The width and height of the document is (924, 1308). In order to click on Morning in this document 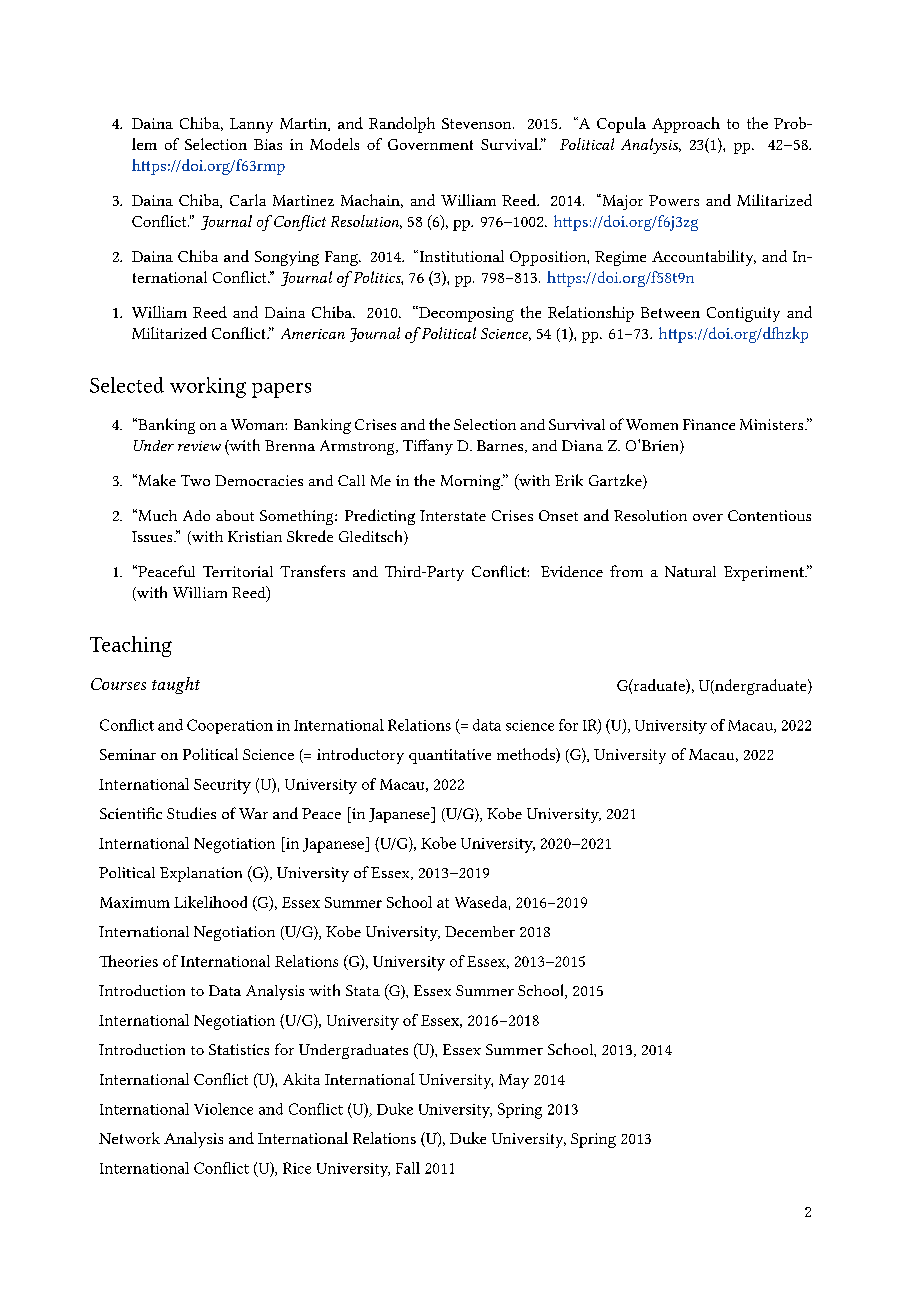, I will do `click(472, 482)`.
